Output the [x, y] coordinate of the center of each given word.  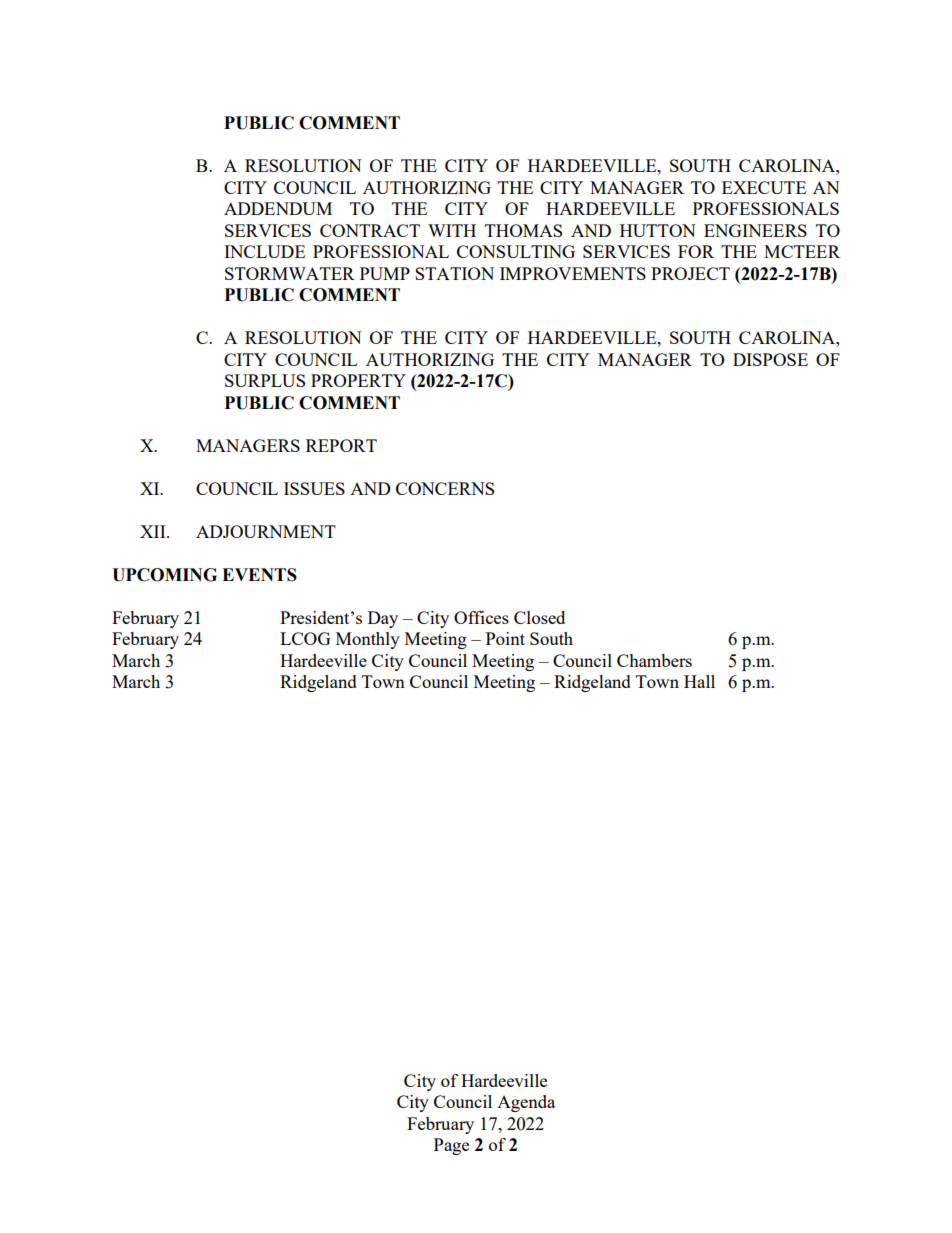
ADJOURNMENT [266, 531]
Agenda [526, 1103]
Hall [699, 681]
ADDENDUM [278, 208]
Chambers [654, 660]
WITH [452, 230]
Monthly [368, 640]
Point [505, 638]
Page [451, 1146]
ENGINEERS [755, 230]
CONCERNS [445, 488]
